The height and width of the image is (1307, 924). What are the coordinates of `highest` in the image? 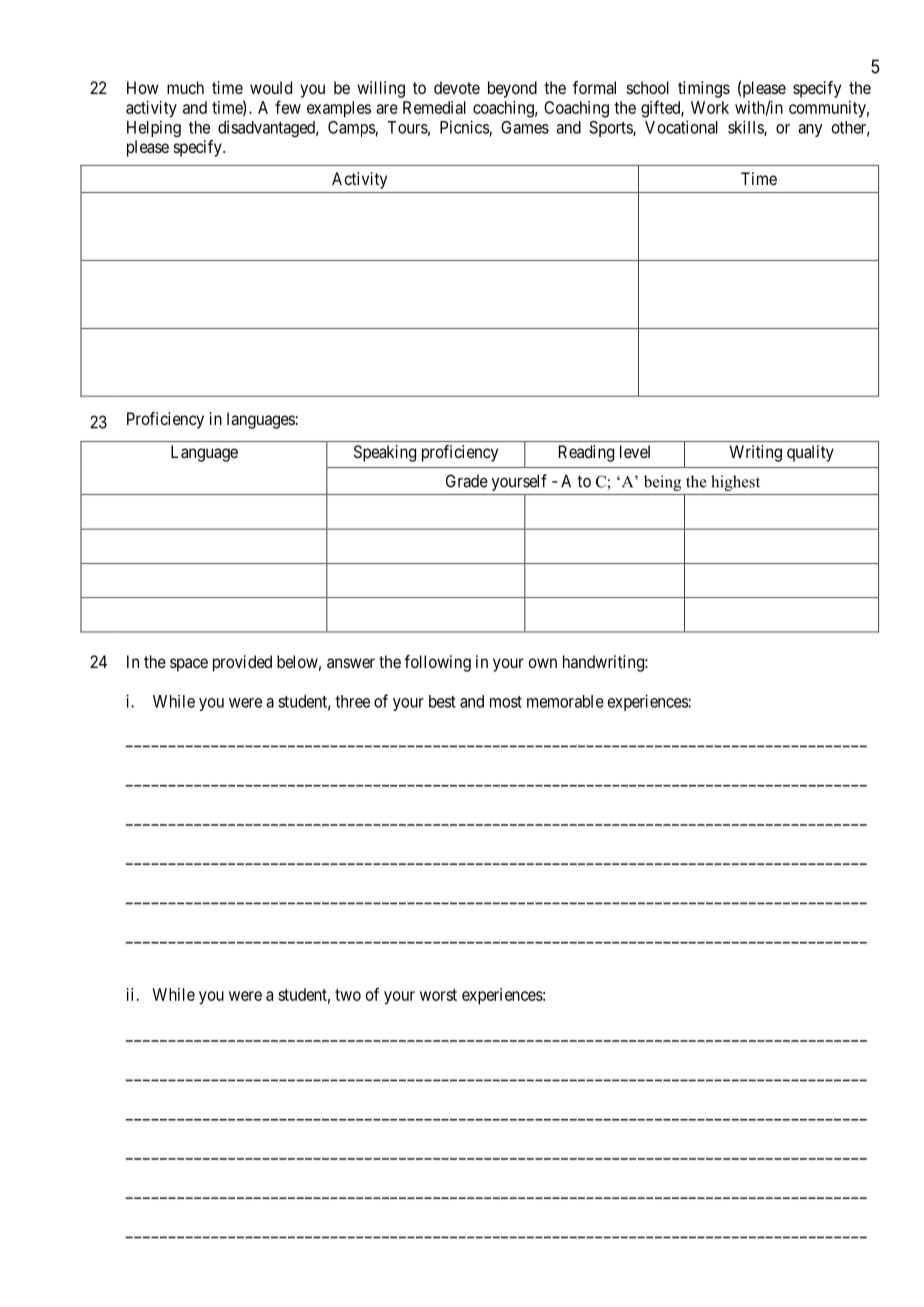 It's located at (735, 483).
